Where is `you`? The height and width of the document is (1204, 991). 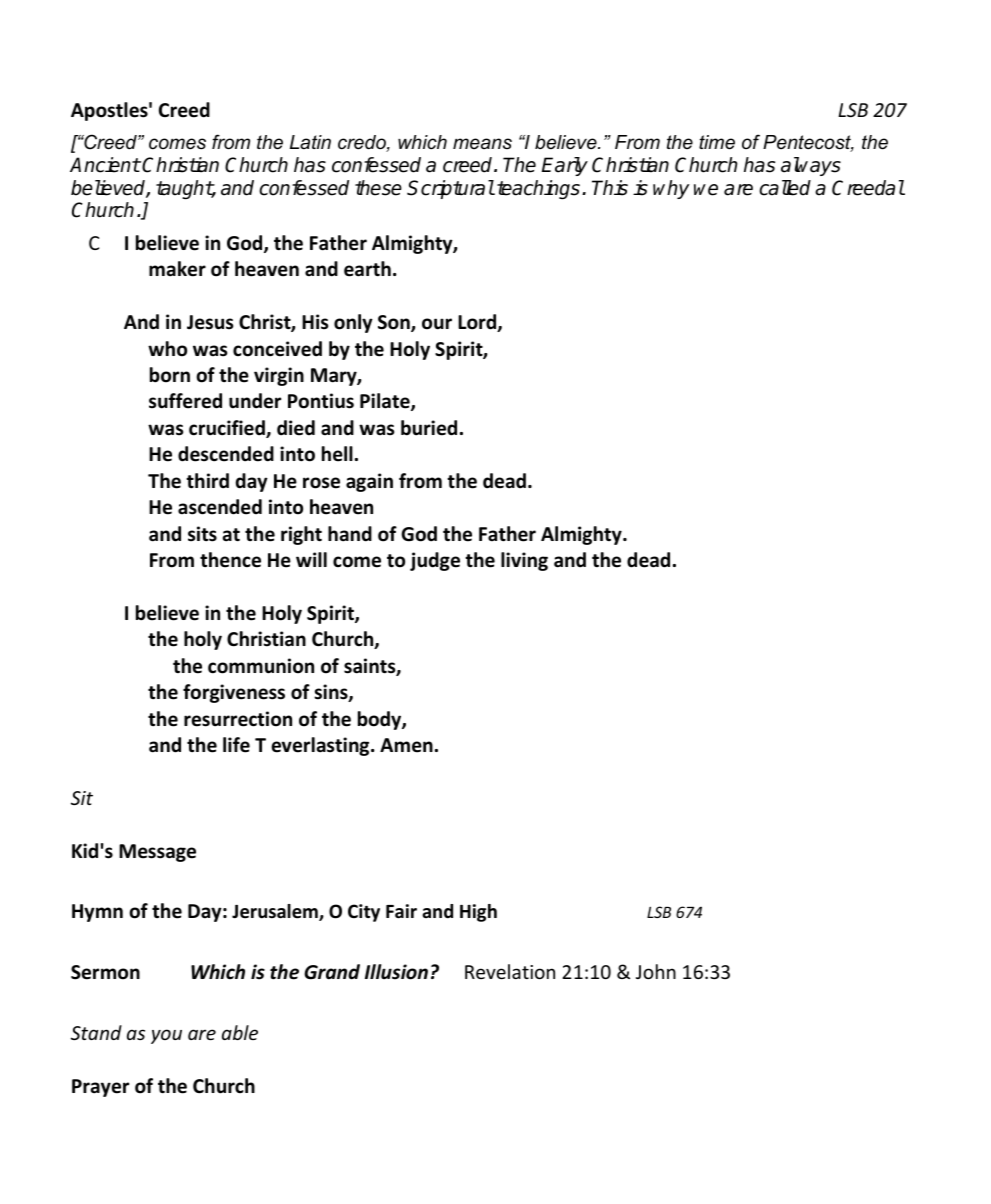
you is located at coordinates (166, 1036).
